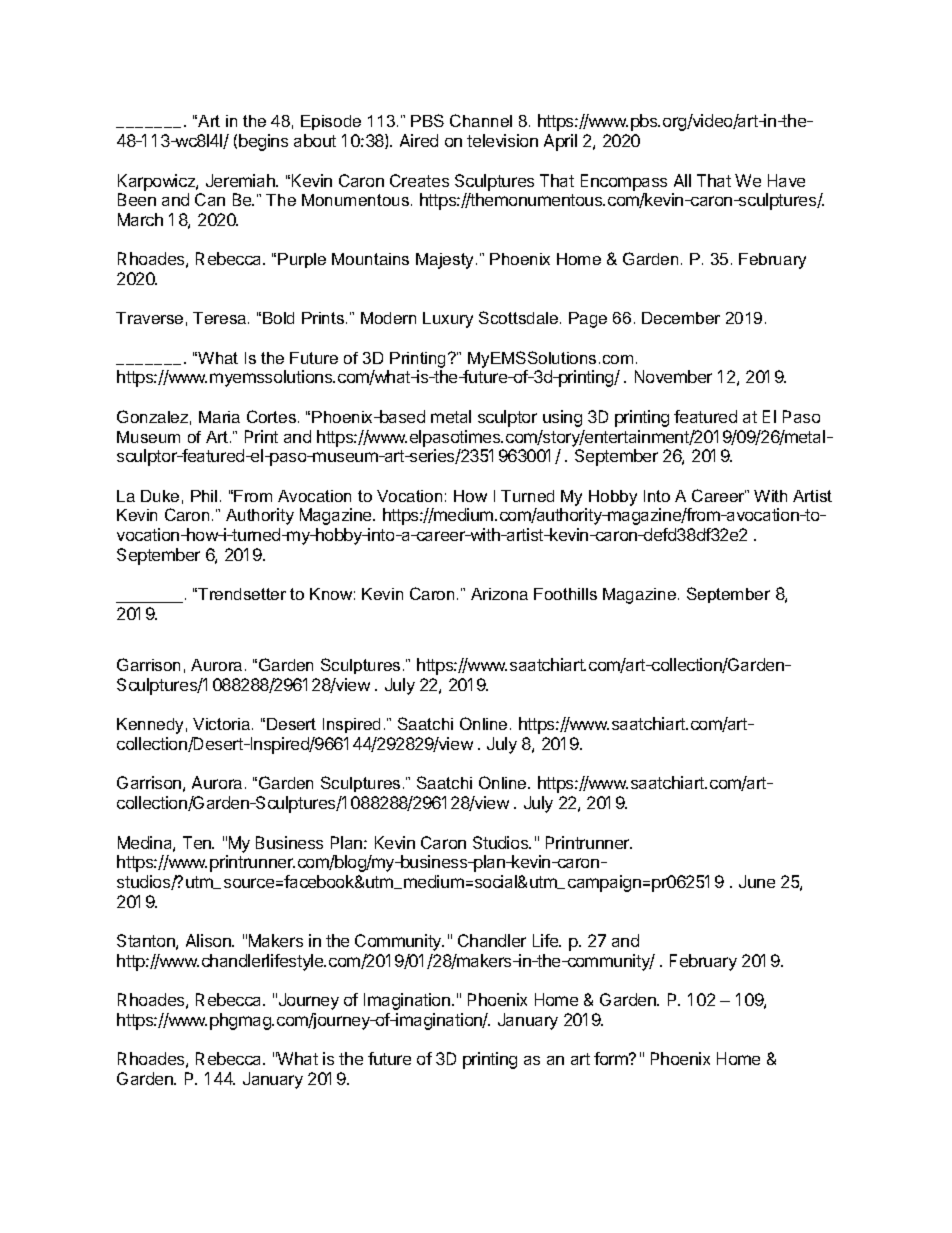 The image size is (952, 1233). I want to click on Ten, so click(198, 842).
